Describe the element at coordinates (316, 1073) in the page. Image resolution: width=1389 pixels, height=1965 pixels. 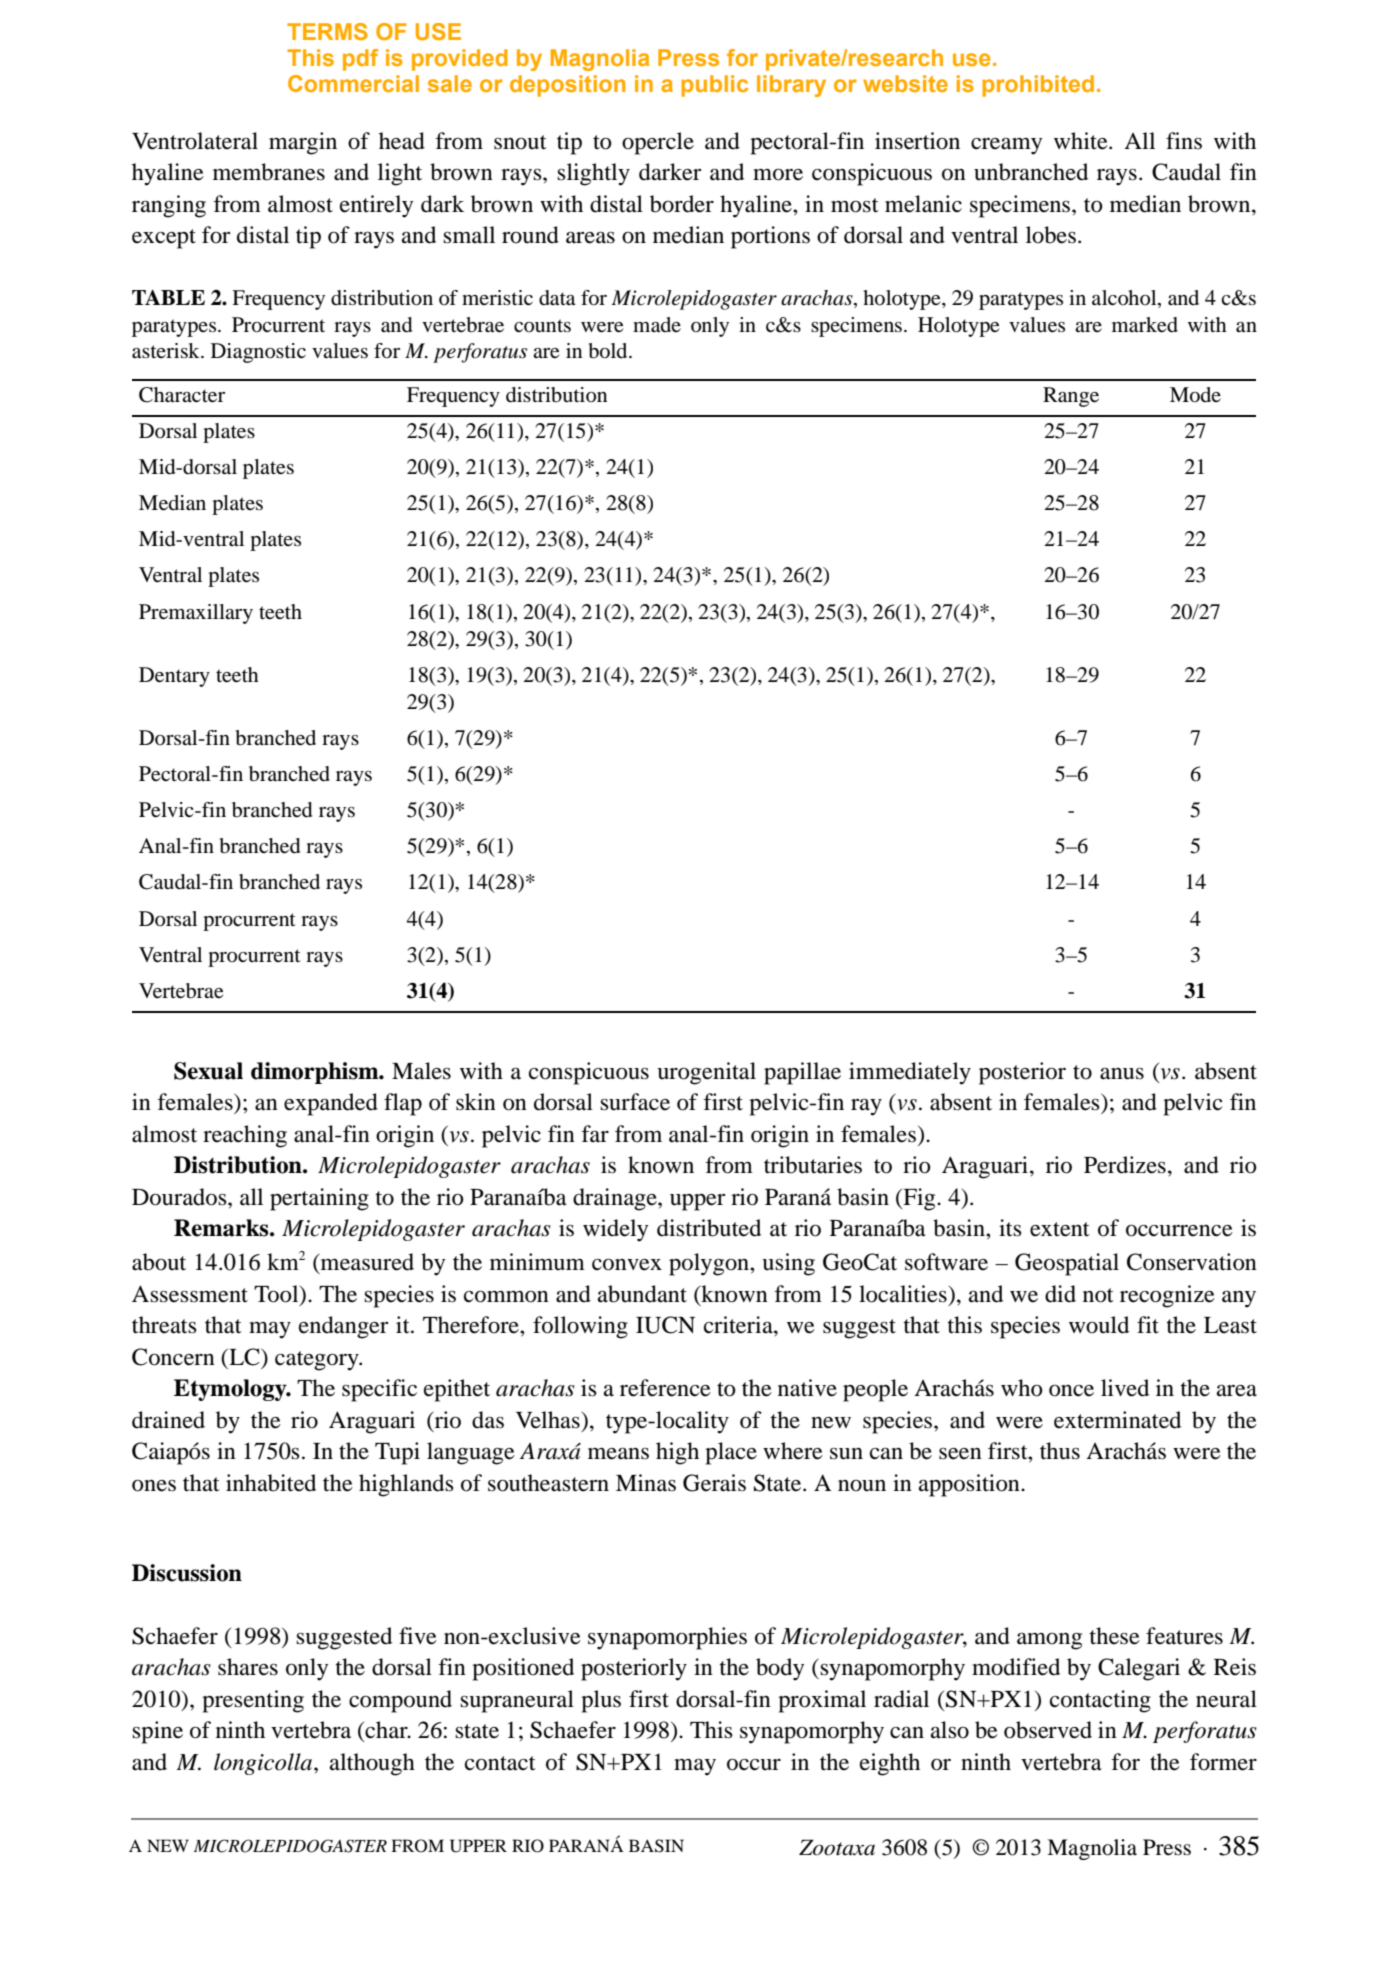
I see `dimorphism` at that location.
